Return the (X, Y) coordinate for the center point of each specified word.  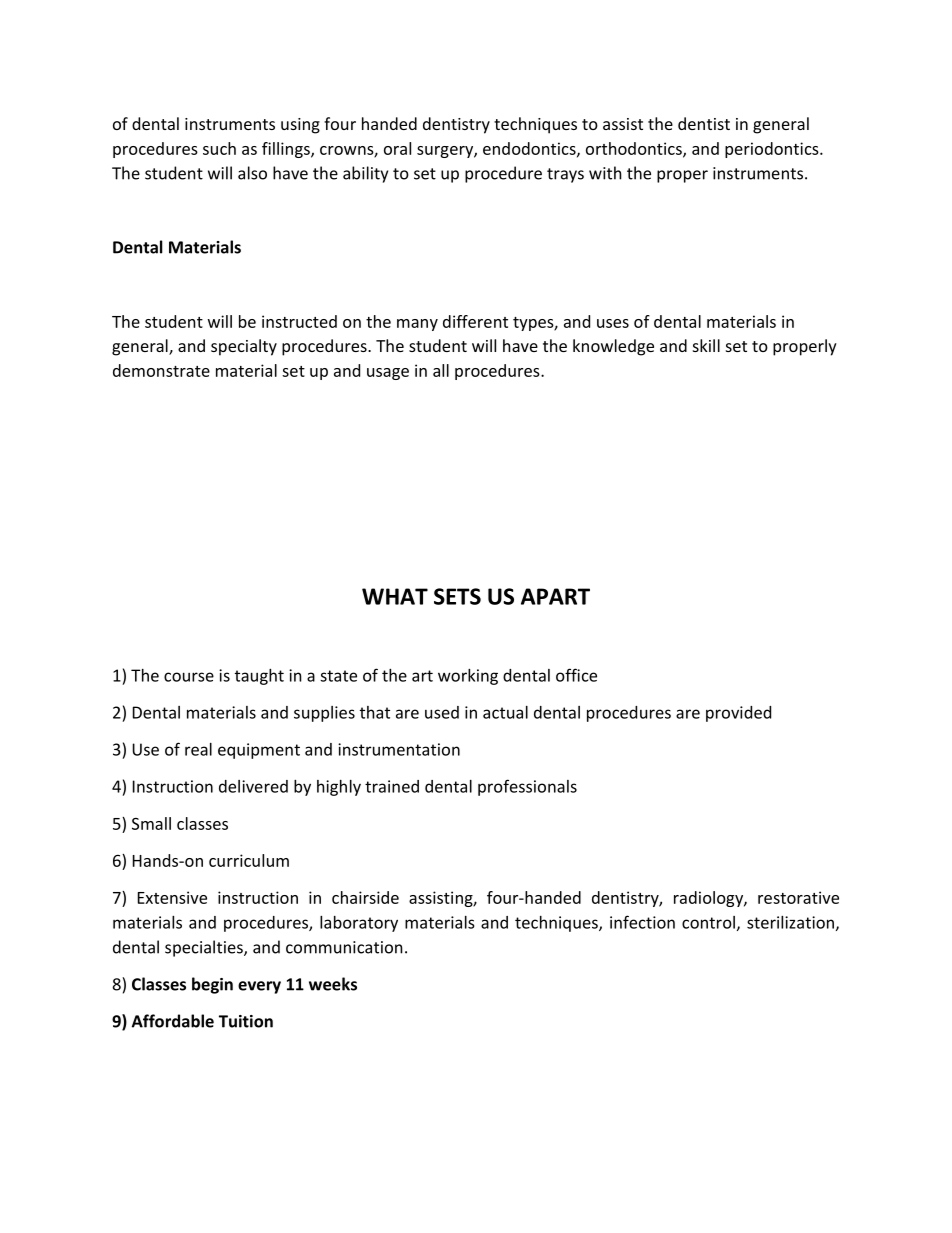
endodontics (530, 149)
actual (505, 712)
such (219, 148)
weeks (333, 984)
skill (706, 345)
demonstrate (161, 370)
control (708, 922)
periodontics (773, 150)
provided (738, 714)
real (198, 749)
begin (212, 985)
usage (388, 374)
